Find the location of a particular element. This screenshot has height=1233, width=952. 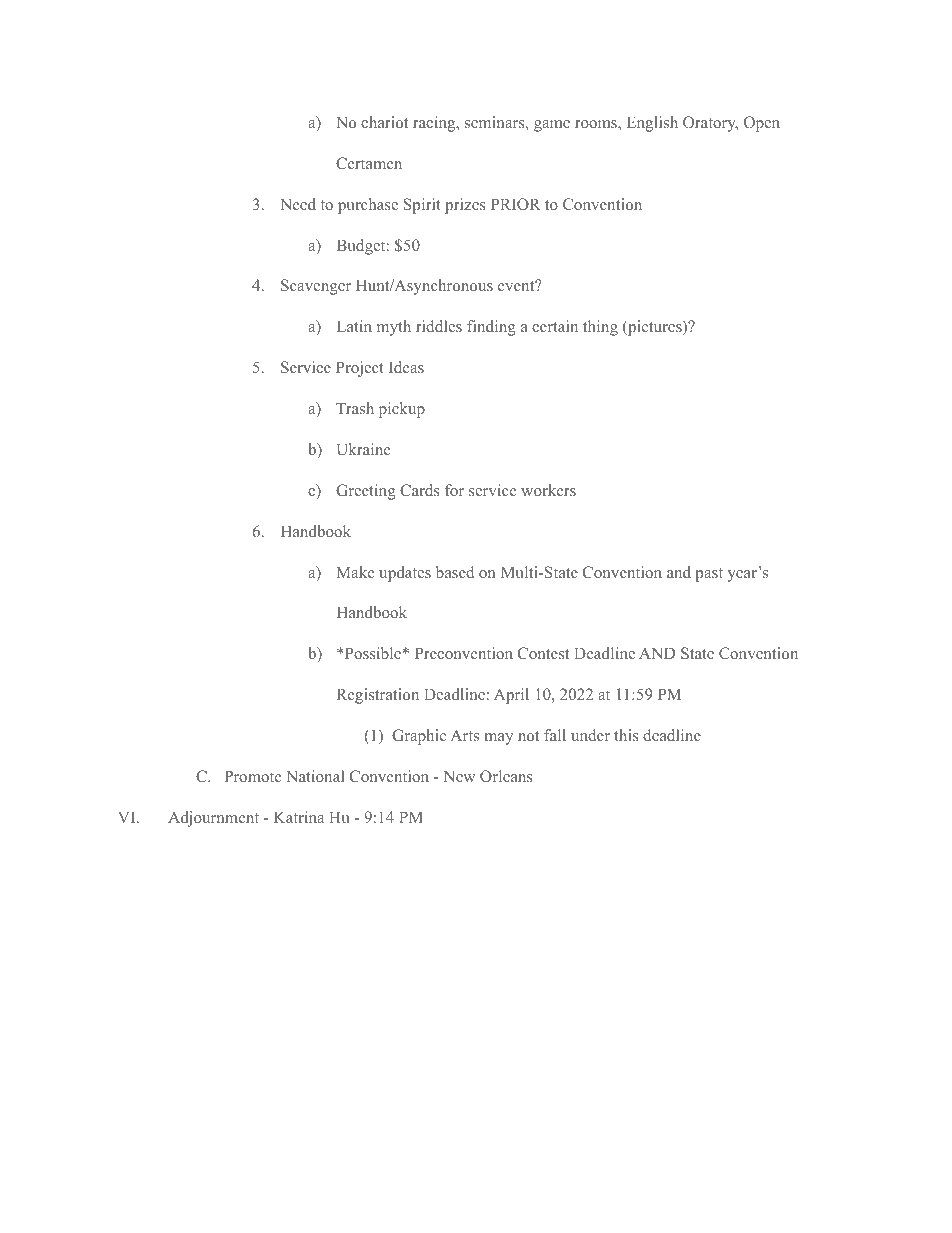

Oratory is located at coordinates (710, 124).
